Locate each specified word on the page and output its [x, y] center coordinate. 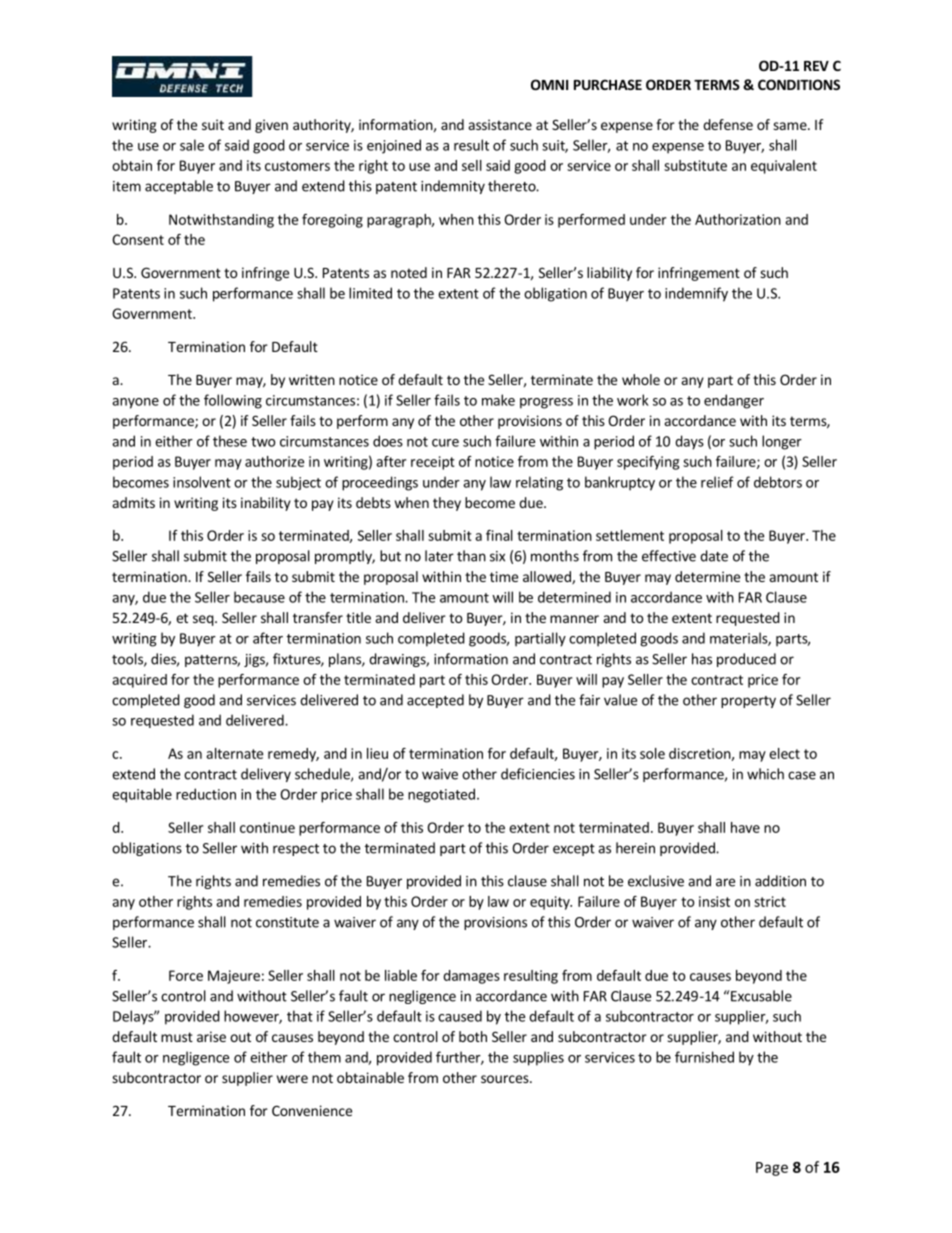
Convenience [312, 1110]
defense [728, 124]
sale [192, 145]
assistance [500, 124]
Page [772, 1169]
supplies [538, 1058]
